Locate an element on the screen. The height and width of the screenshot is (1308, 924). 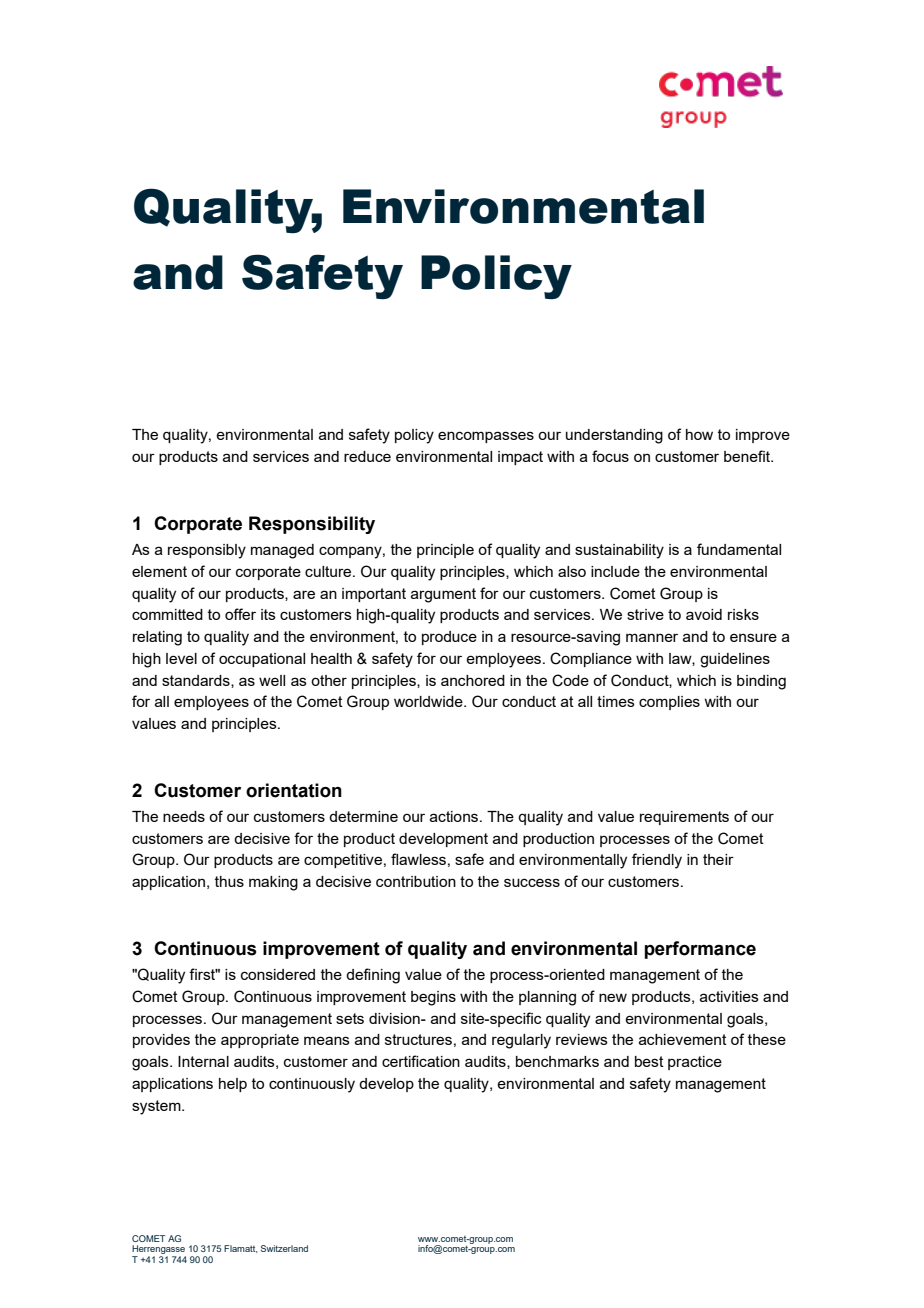
encompasses is located at coordinates (486, 437).
